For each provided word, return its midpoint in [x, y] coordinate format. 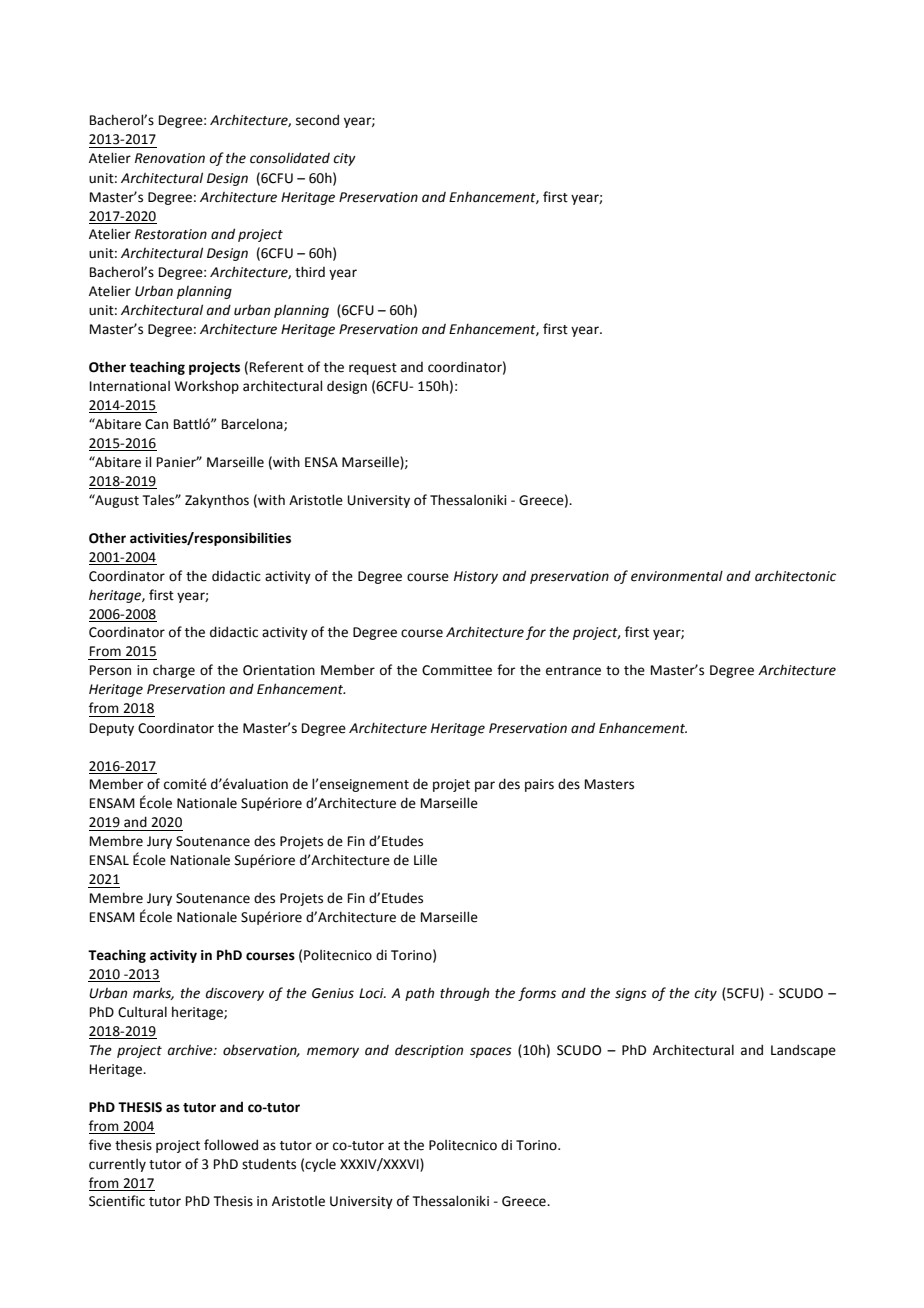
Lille [425, 860]
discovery [235, 994]
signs [631, 994]
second [317, 120]
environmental [677, 576]
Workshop [207, 387]
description [429, 1051]
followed [231, 1145]
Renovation [170, 158]
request [373, 369]
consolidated [290, 158]
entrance [573, 671]
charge [174, 671]
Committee [457, 670]
